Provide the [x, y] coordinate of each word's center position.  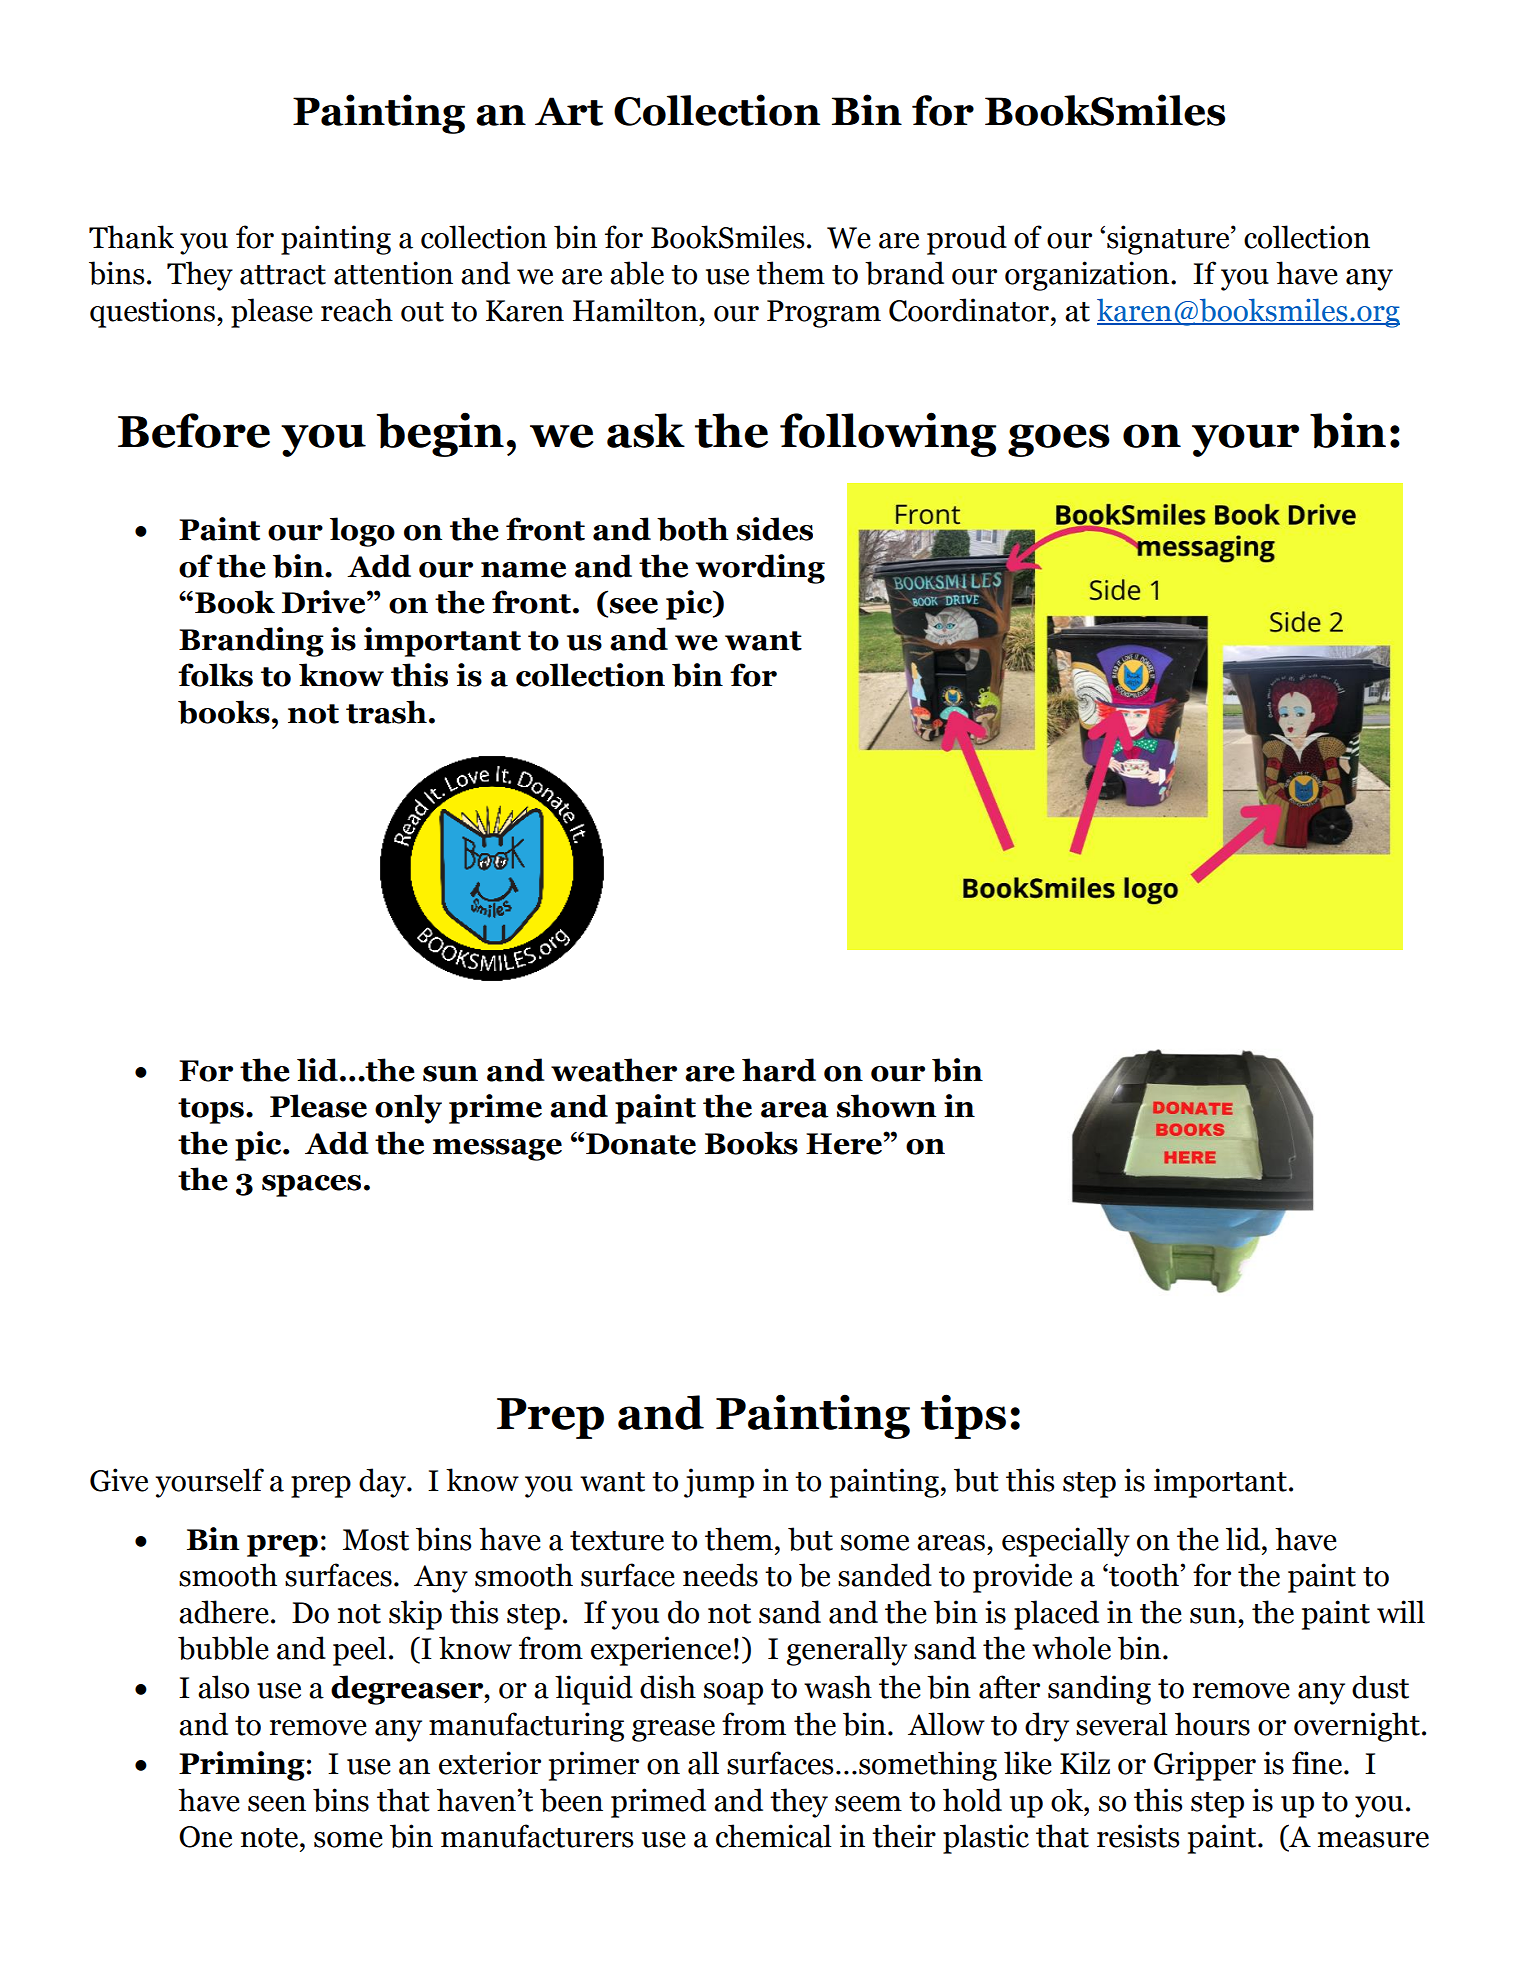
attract [283, 275]
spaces [311, 1186]
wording [760, 569]
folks [215, 675]
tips [963, 1416]
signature [1169, 240]
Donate [641, 1144]
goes [1059, 440]
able [637, 273]
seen [277, 1804]
